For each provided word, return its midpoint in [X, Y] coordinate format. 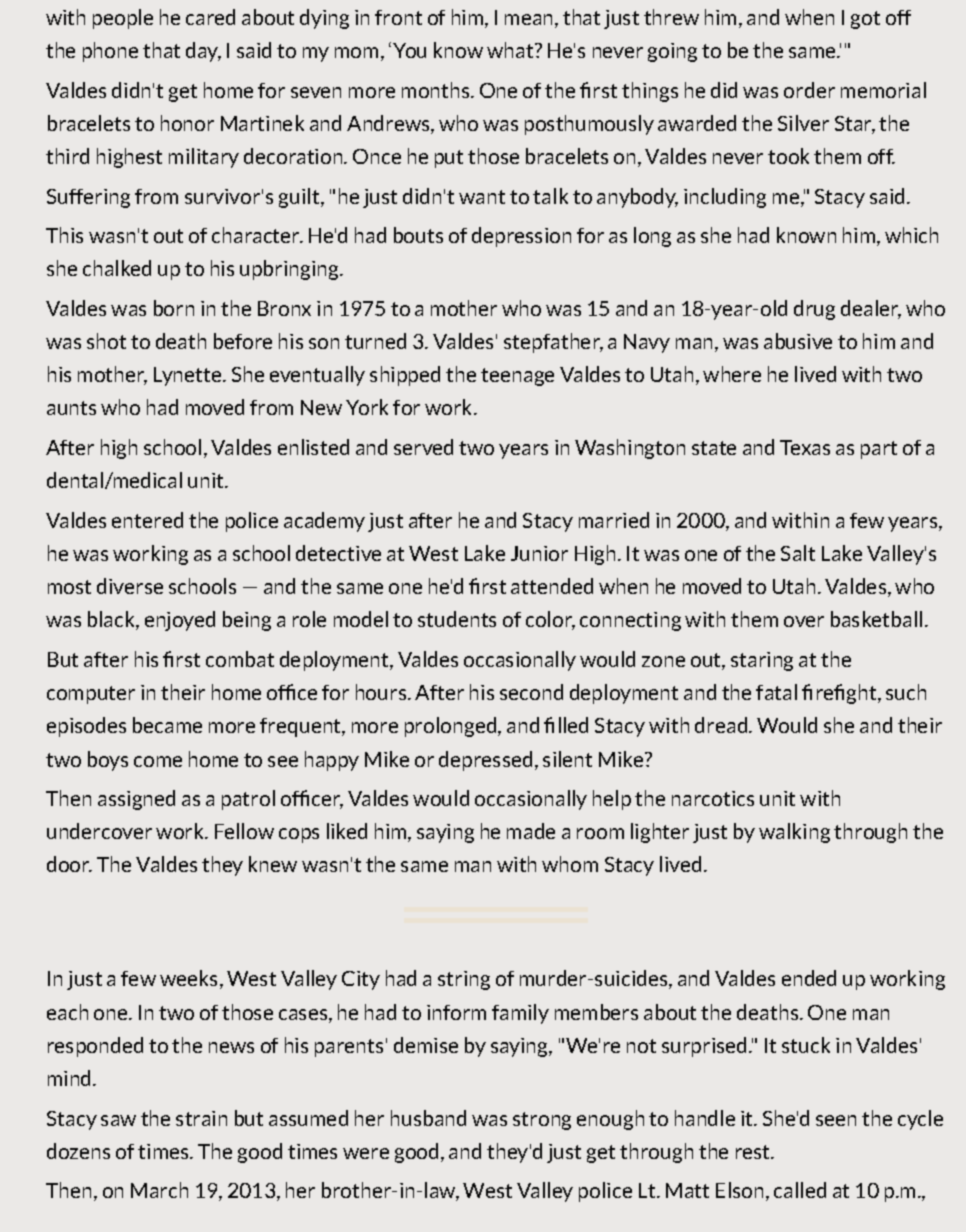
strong [542, 1121]
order [809, 90]
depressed [485, 761]
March [159, 1190]
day [203, 52]
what [511, 50]
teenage [517, 377]
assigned [136, 800]
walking [794, 833]
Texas [805, 447]
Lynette [189, 376]
